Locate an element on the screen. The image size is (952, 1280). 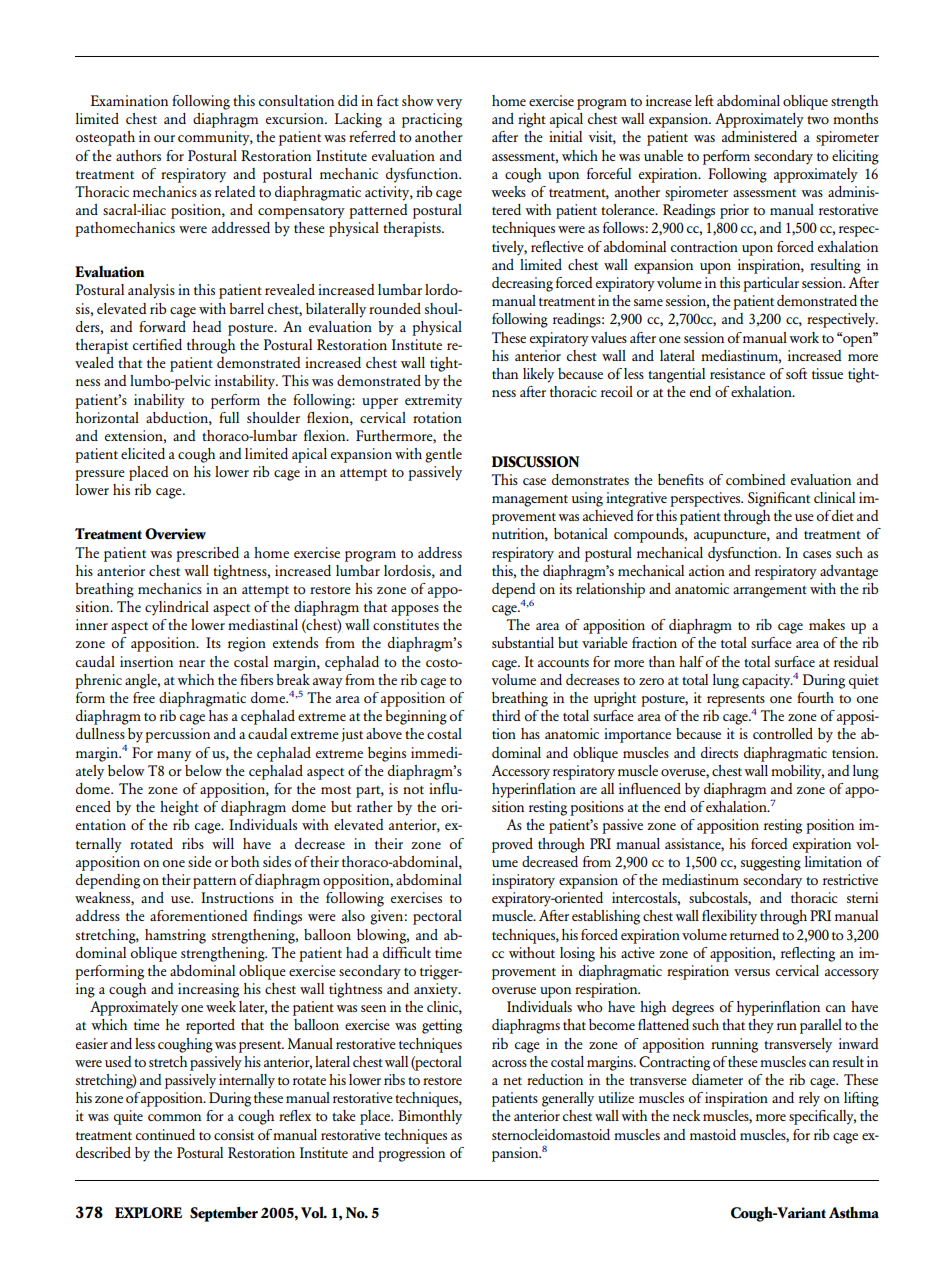
two is located at coordinates (818, 120).
